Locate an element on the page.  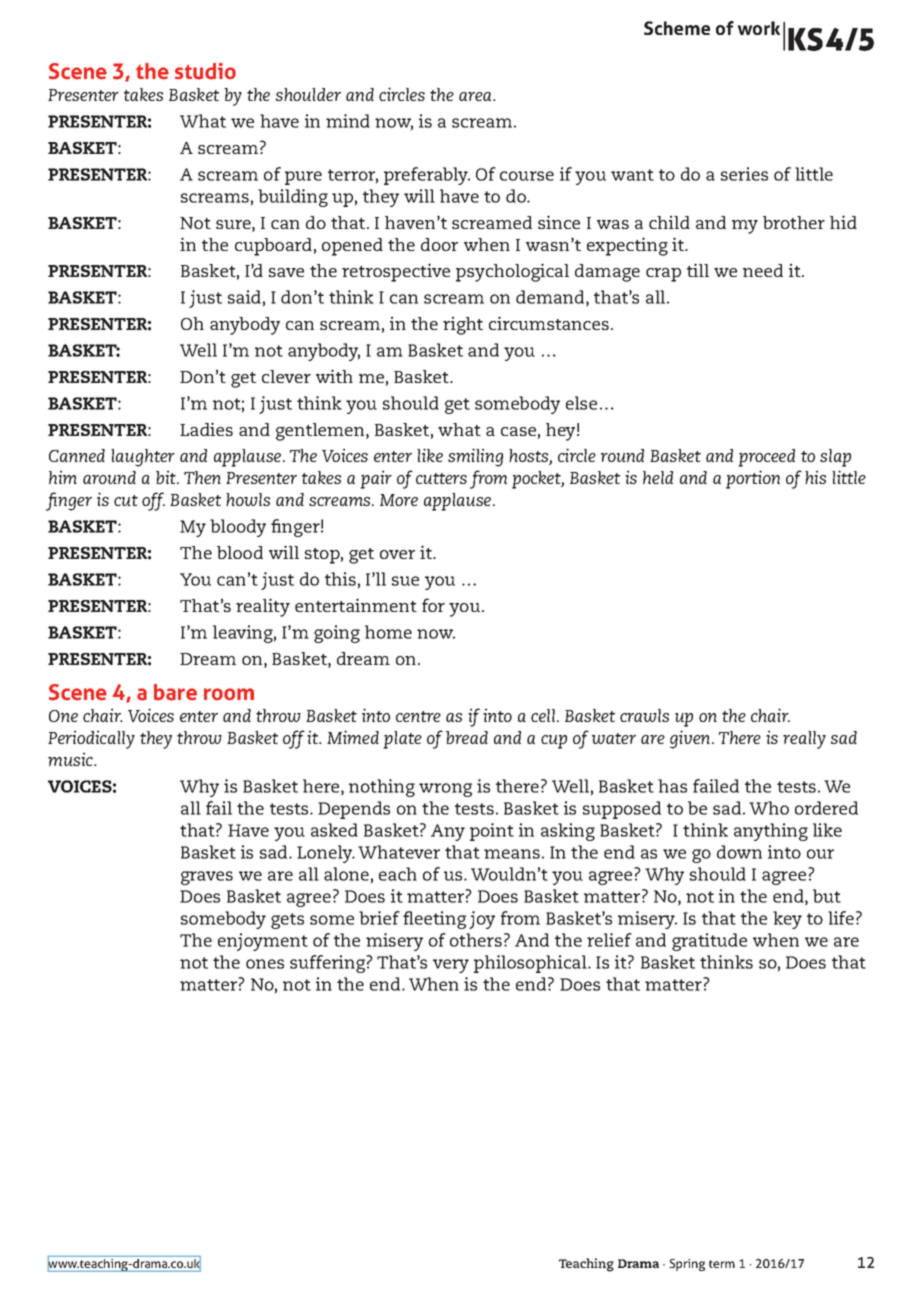
Spring is located at coordinates (687, 1265).
